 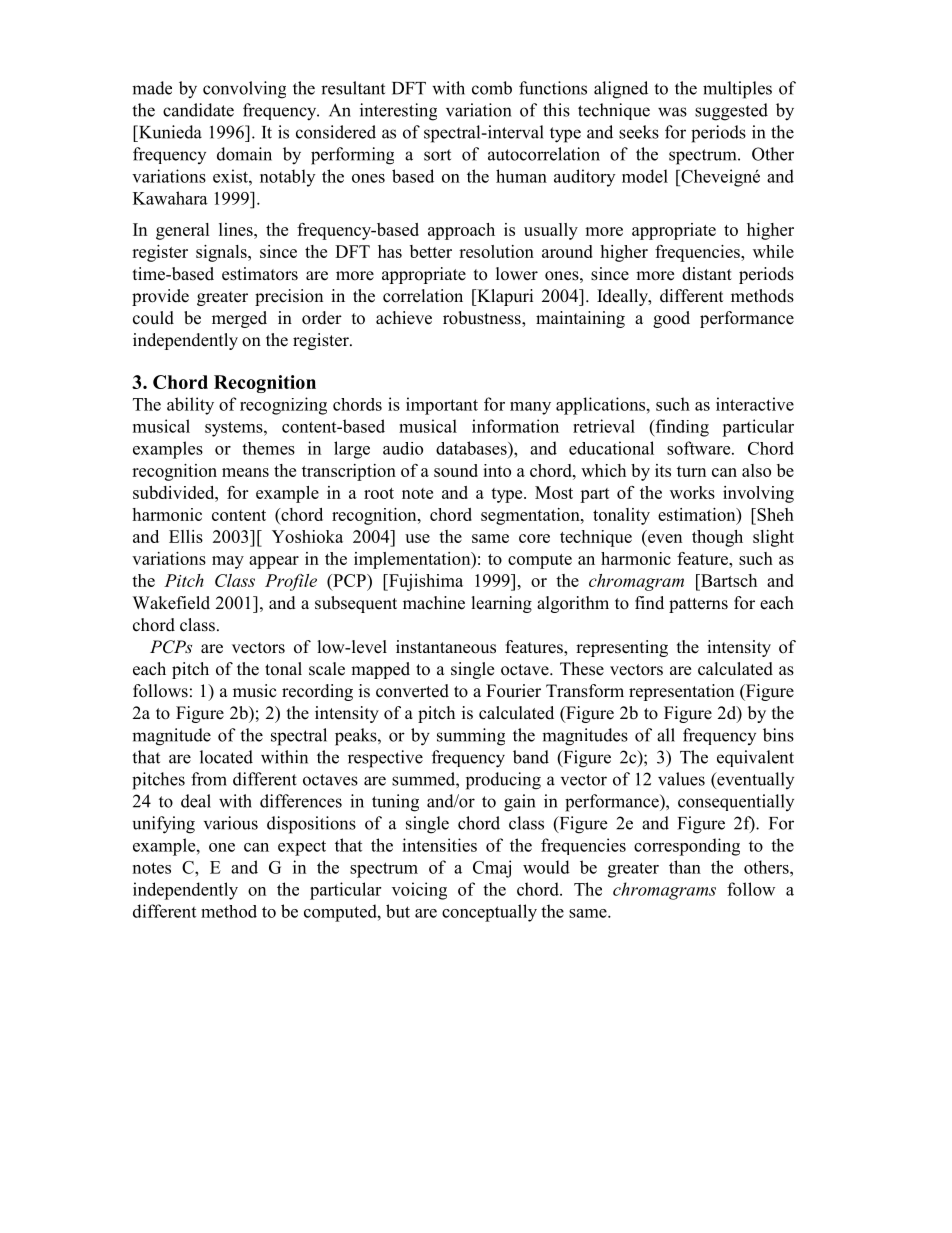 What do you see at coordinates (513, 691) in the image?
I see `Fourier` at bounding box center [513, 691].
